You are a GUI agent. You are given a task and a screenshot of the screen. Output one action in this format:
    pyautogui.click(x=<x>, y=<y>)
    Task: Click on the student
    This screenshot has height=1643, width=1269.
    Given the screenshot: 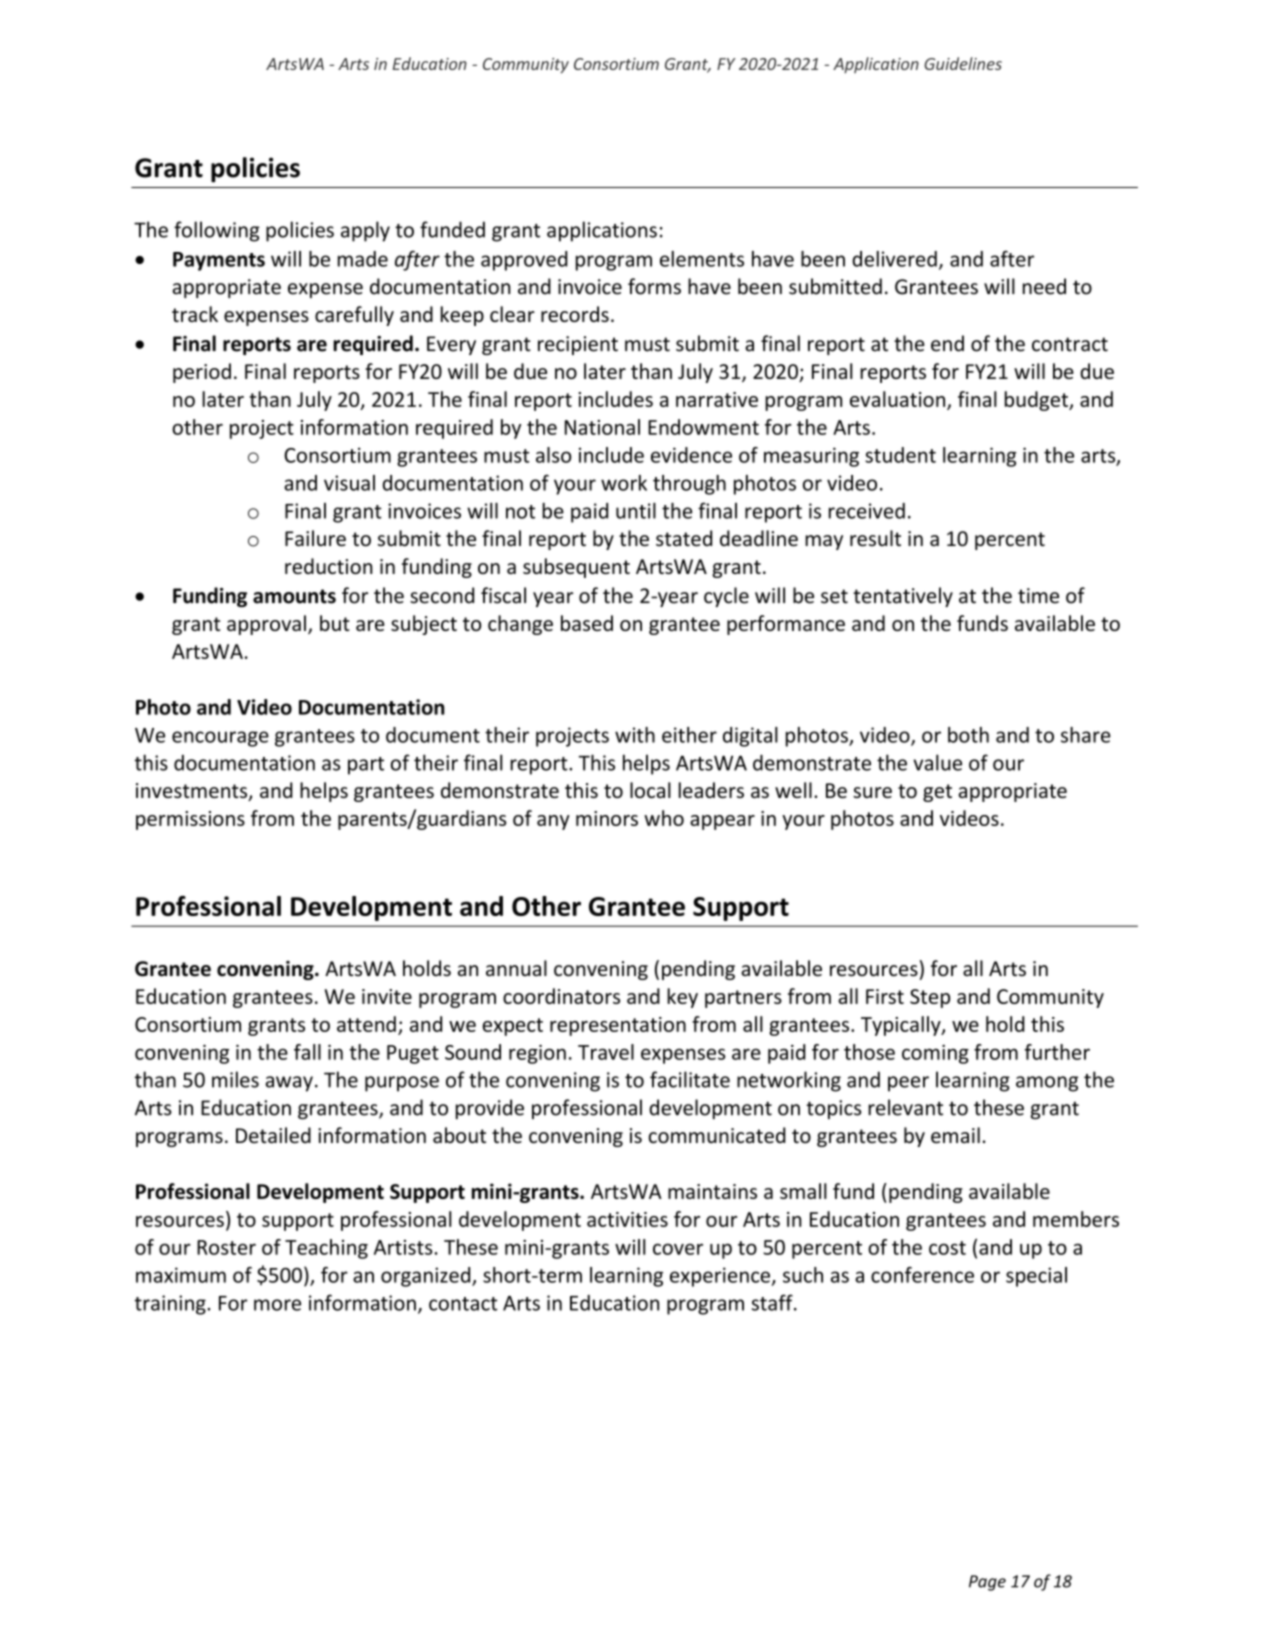 What is the action you would take?
    pyautogui.click(x=900, y=455)
